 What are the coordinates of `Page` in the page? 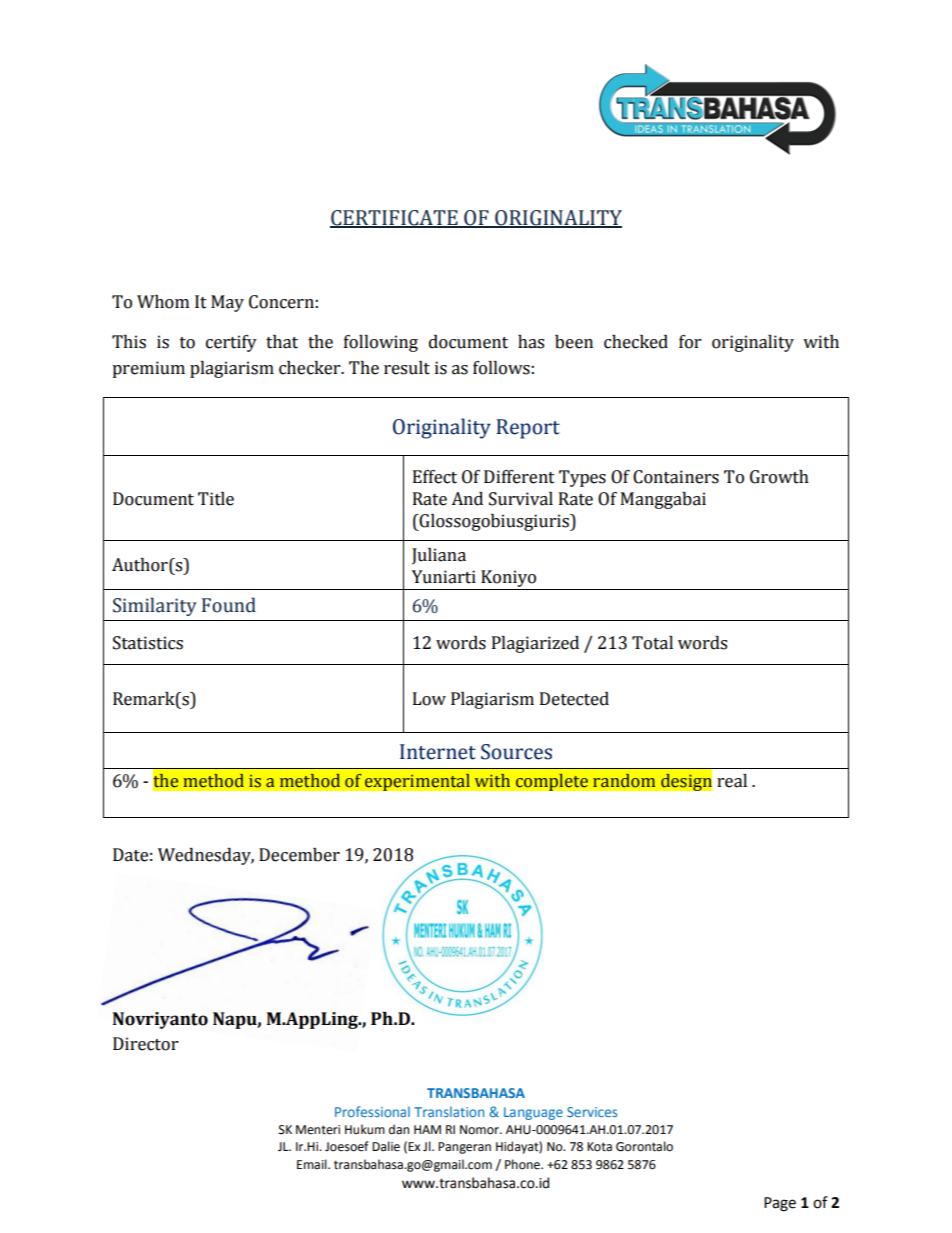 It's located at (780, 1204).
